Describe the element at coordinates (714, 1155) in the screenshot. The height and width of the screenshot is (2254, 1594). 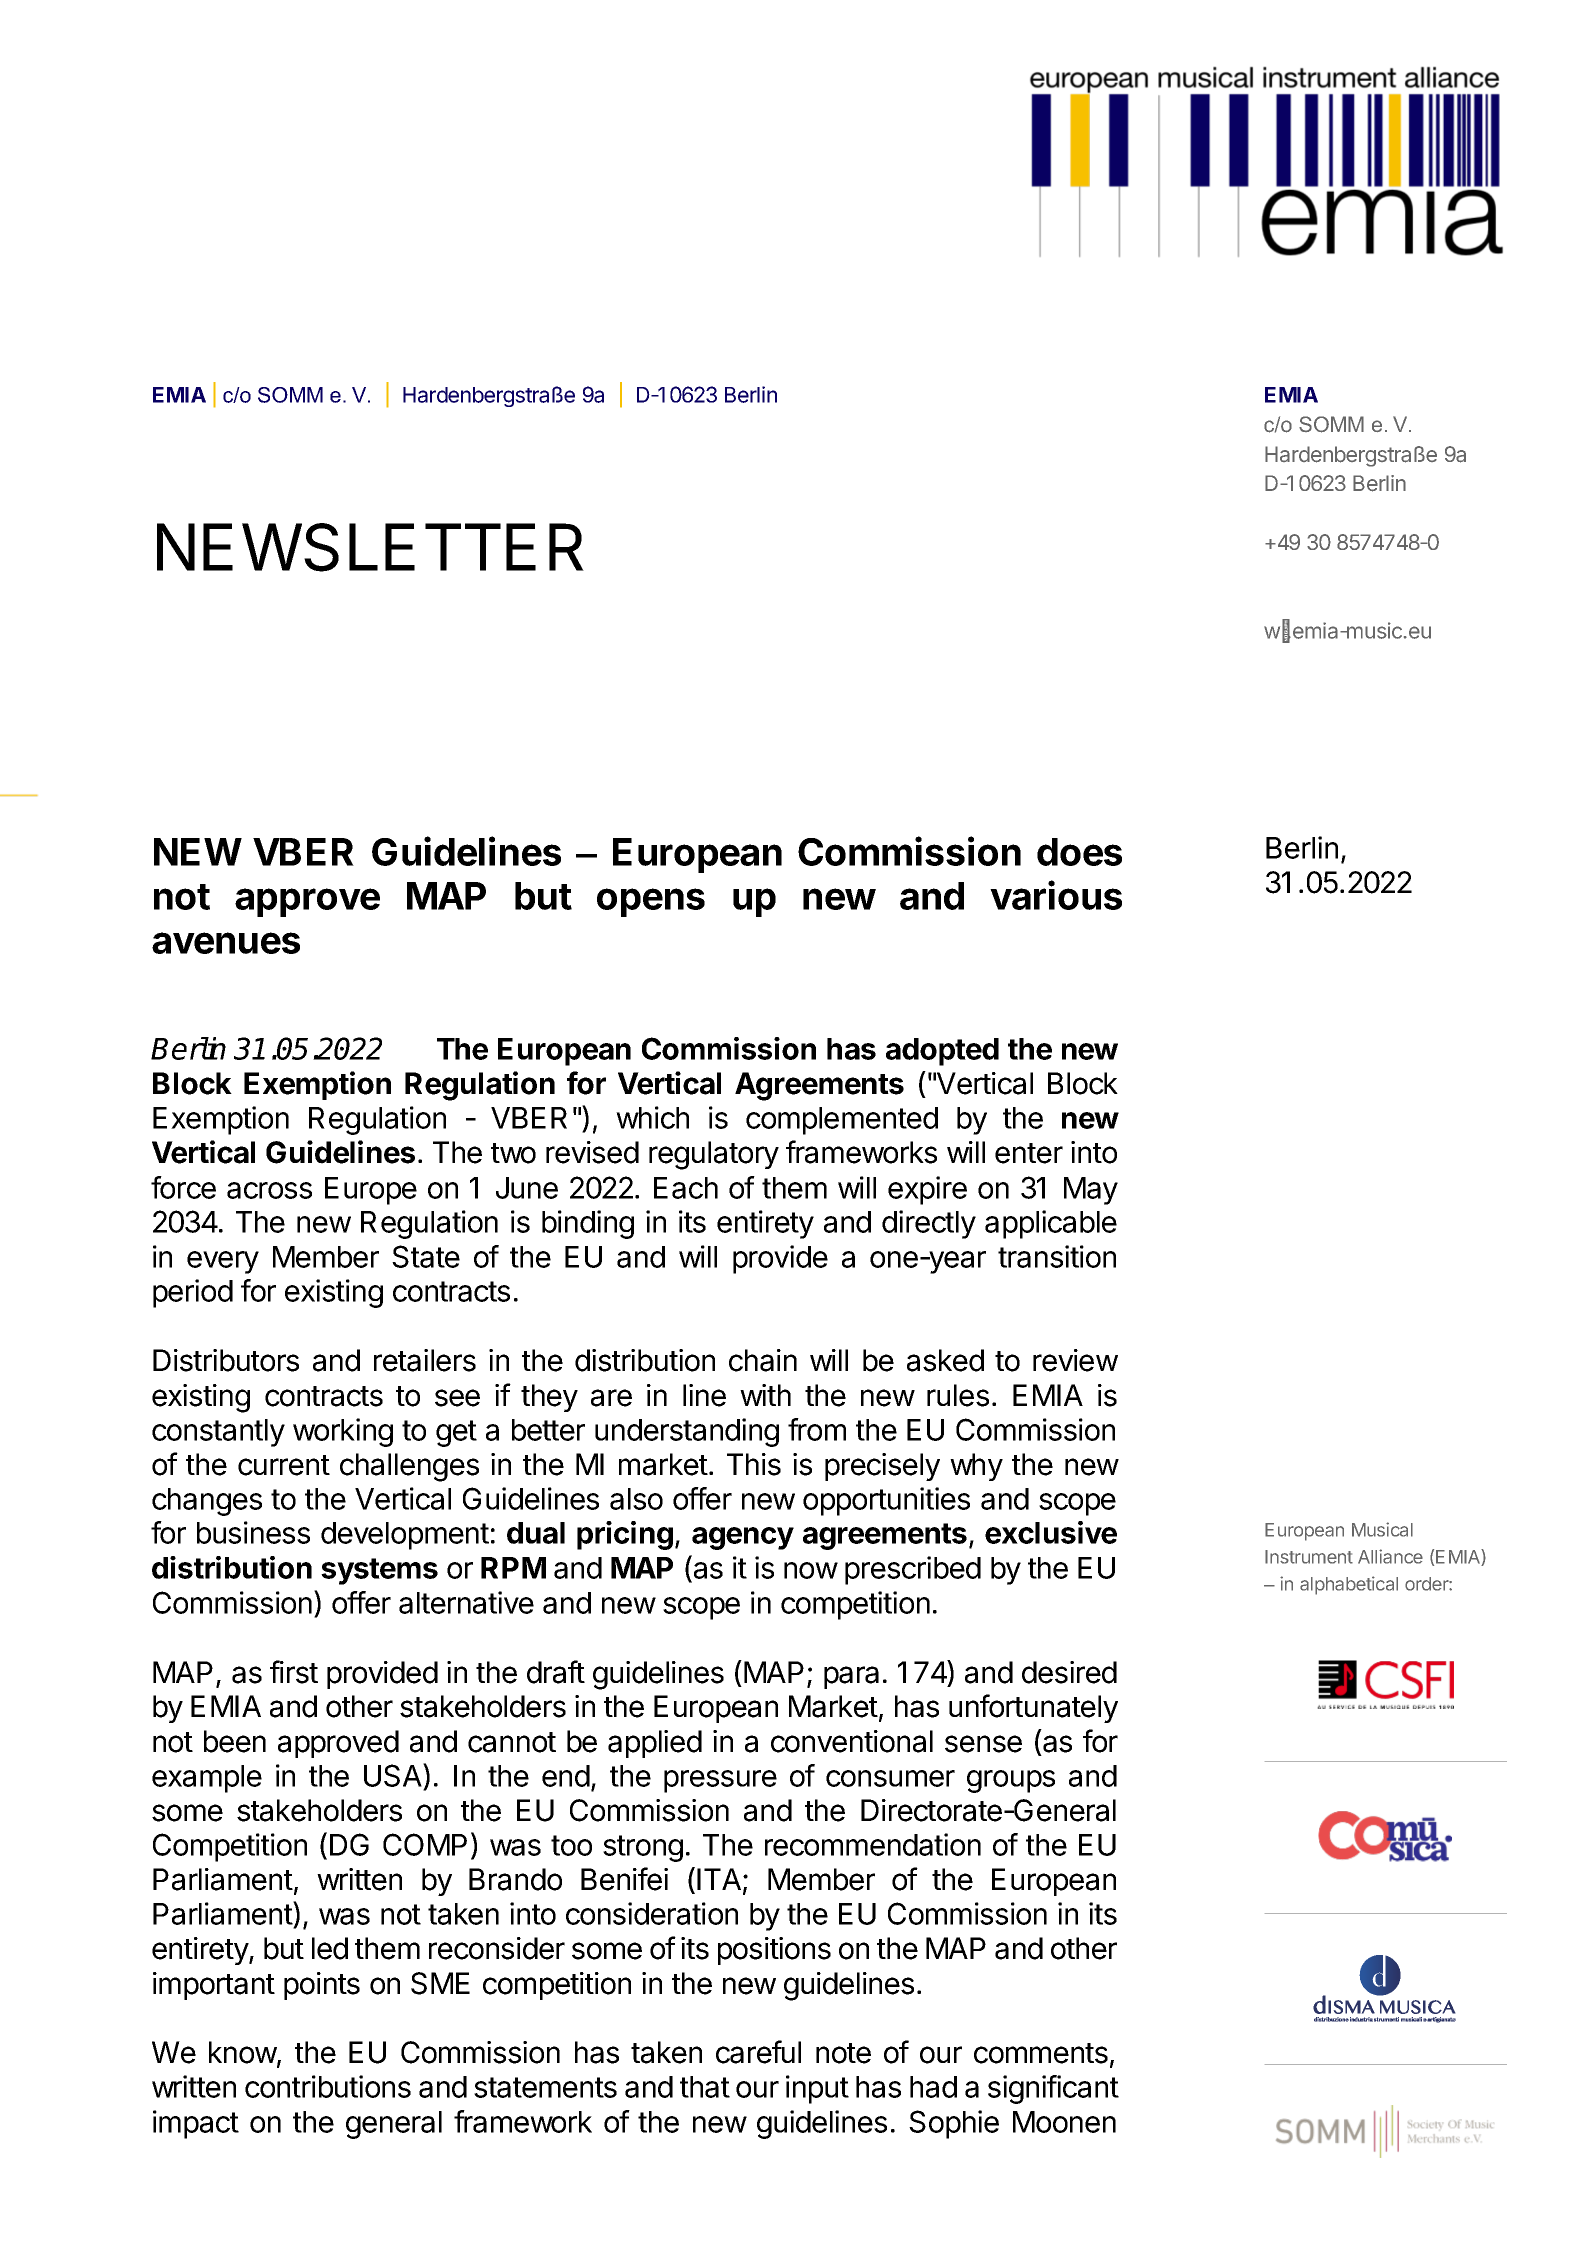
I see `regulatory` at that location.
